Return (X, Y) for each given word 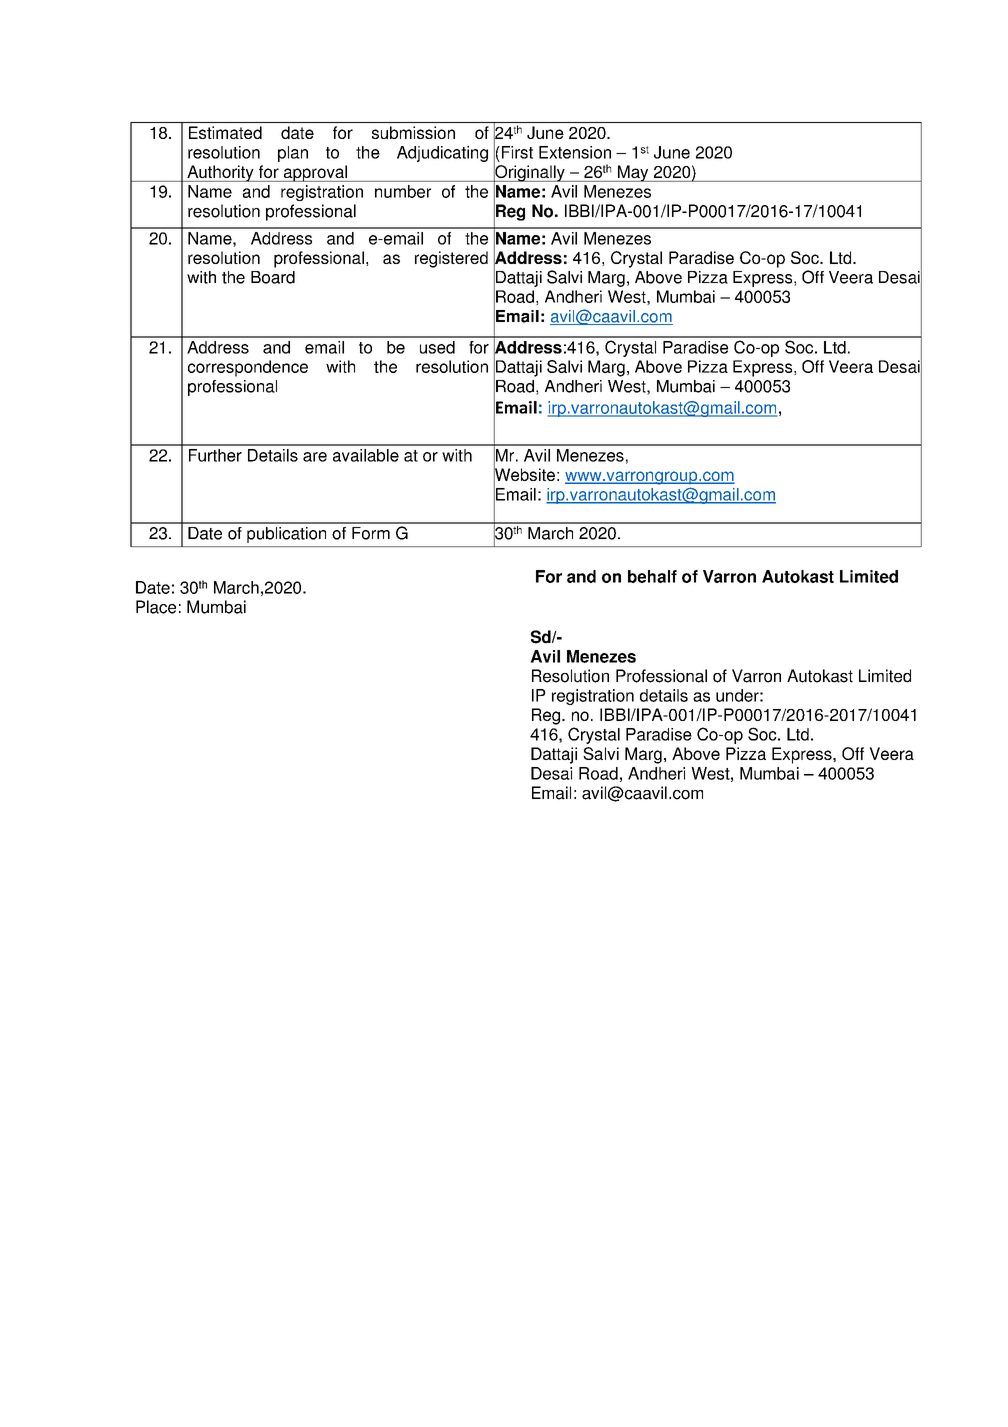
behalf (652, 576)
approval (315, 173)
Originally (530, 173)
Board (273, 277)
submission (413, 132)
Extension (575, 152)
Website (524, 475)
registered (451, 259)
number (403, 191)
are (315, 457)
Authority (220, 173)
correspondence (248, 368)
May (633, 173)
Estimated (225, 132)
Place (156, 607)
